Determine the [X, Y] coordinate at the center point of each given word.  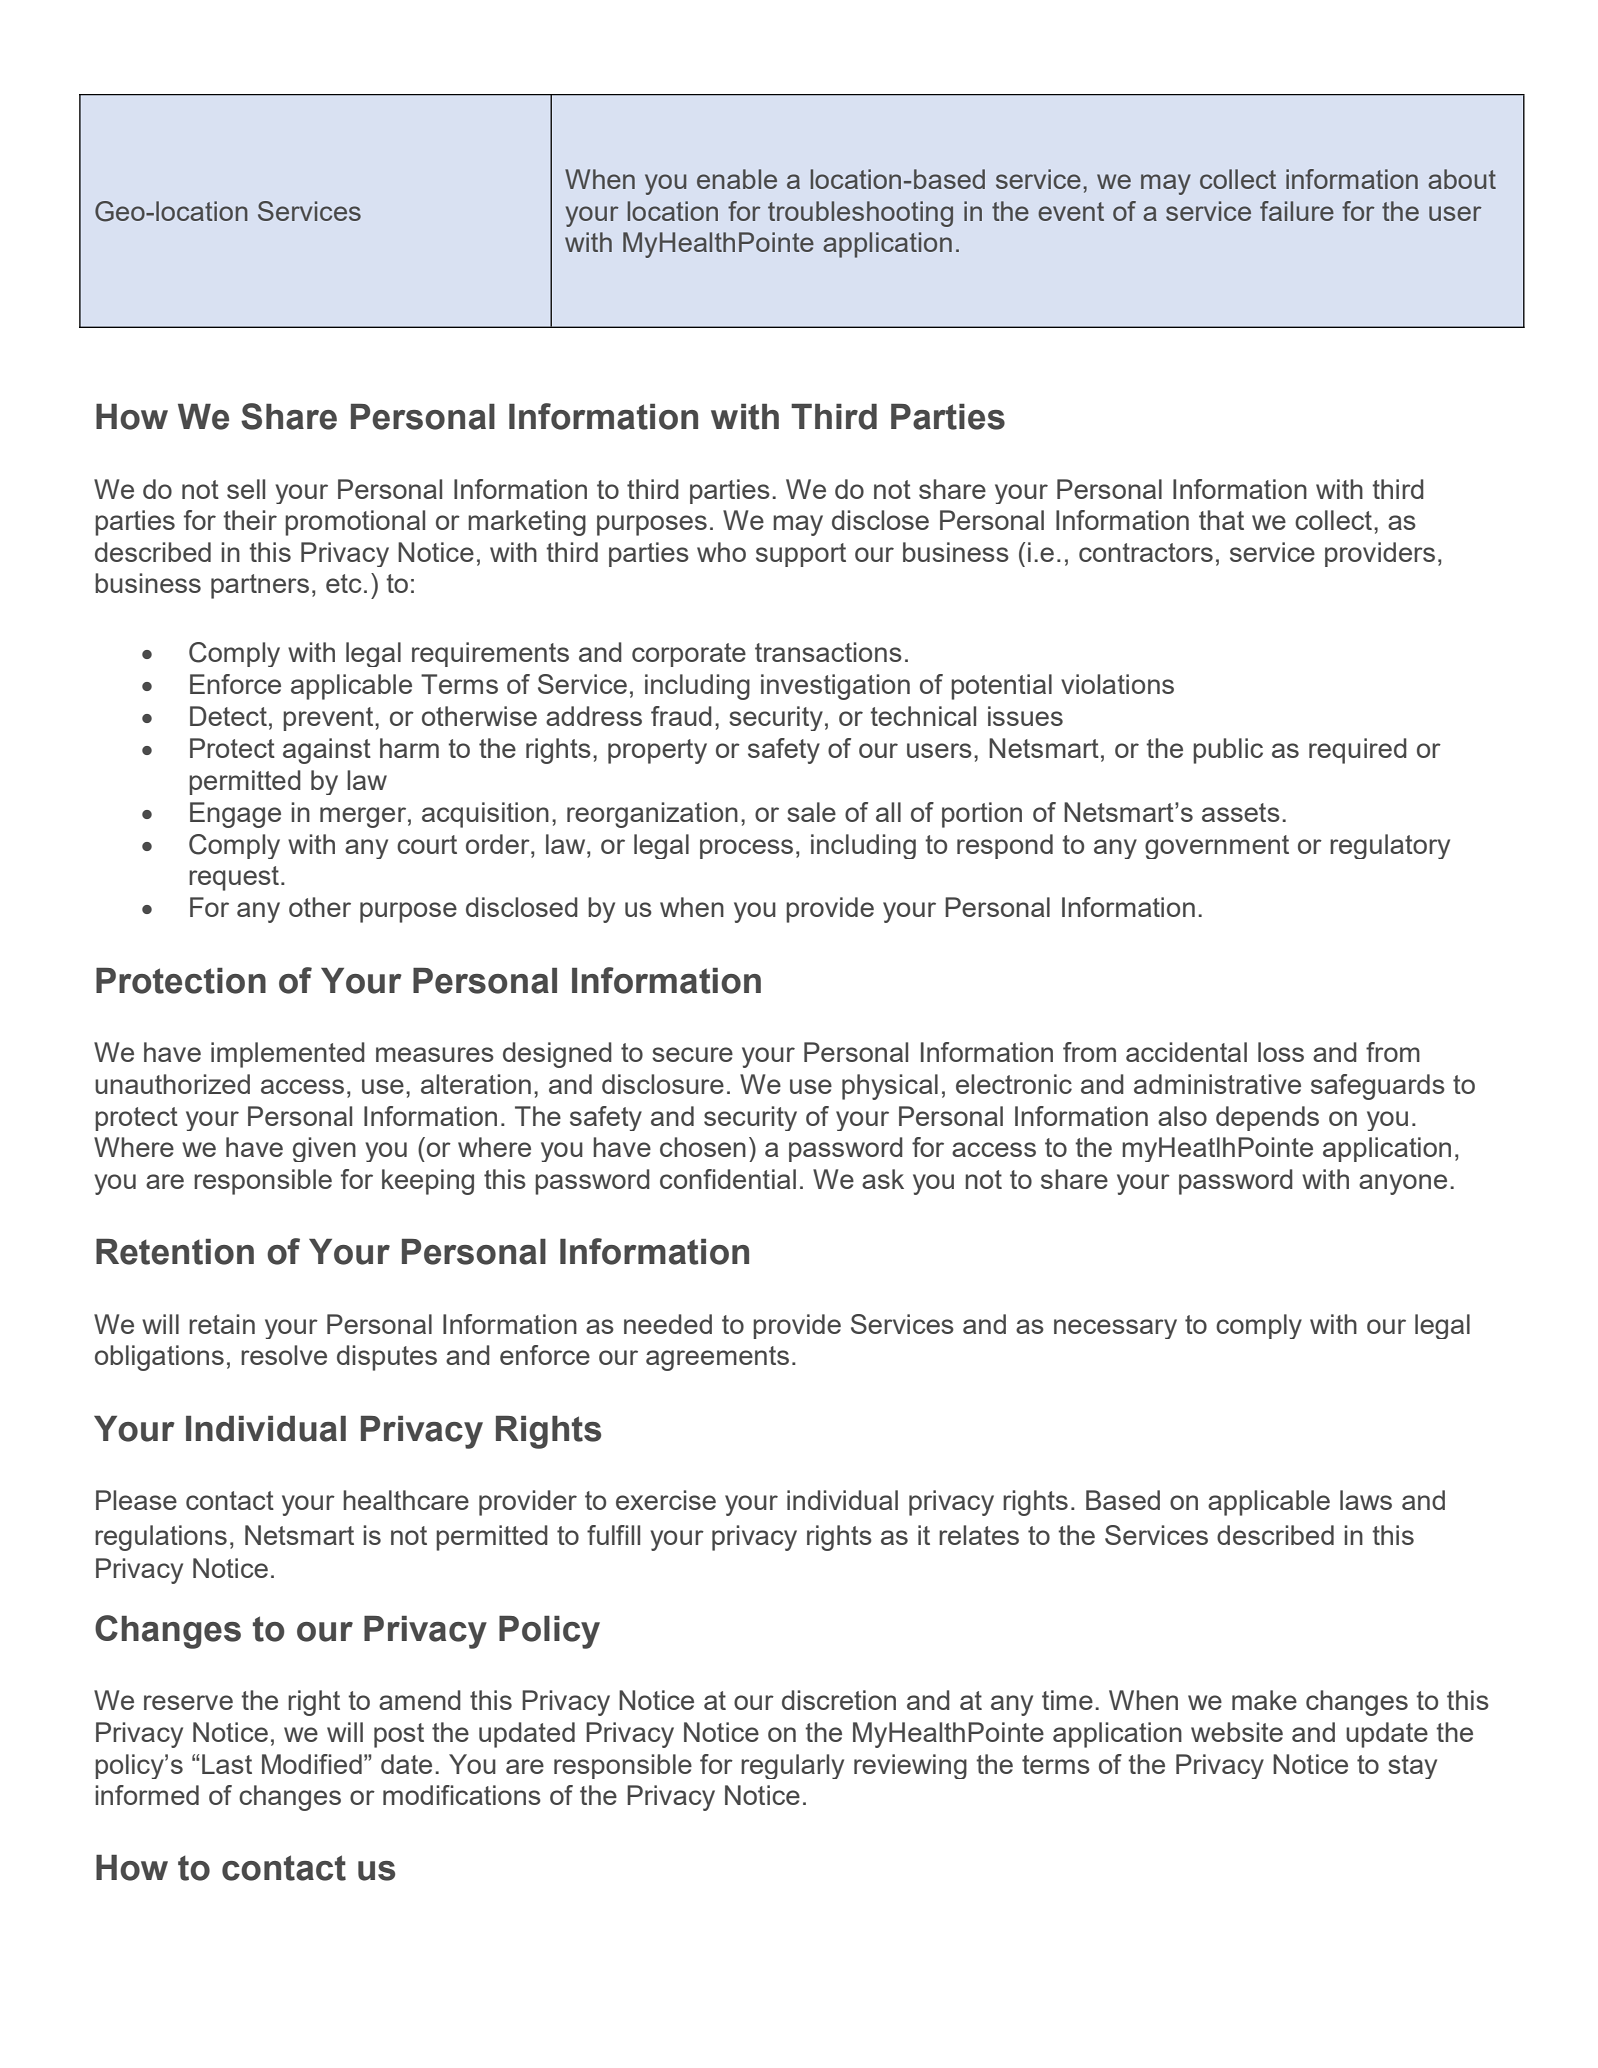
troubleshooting [860, 214]
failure [1297, 211]
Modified [312, 1764]
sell [246, 489]
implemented [288, 1055]
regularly [792, 1766]
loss [1281, 1052]
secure [692, 1054]
